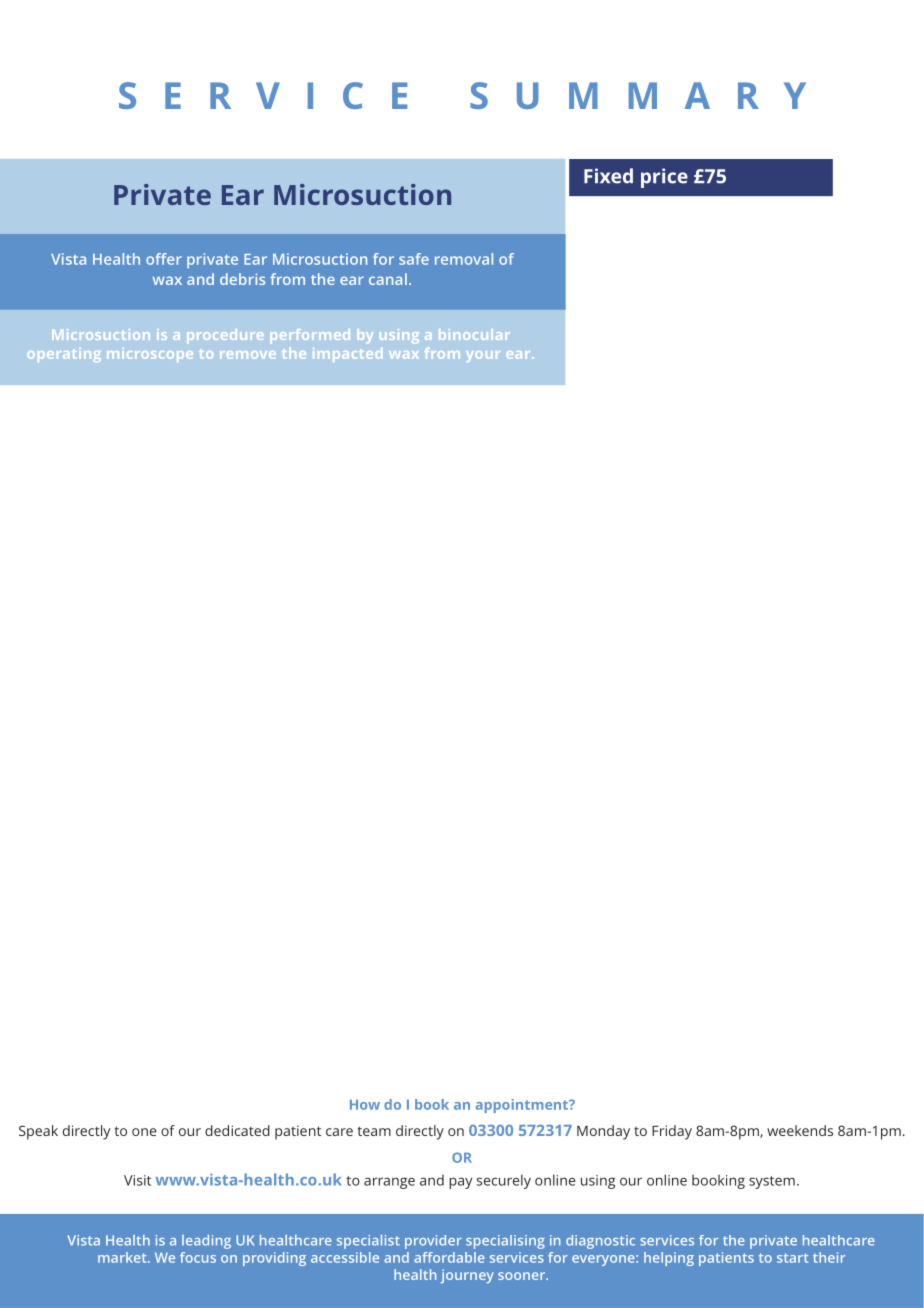 This document has width=924, height=1308. What do you see at coordinates (664, 178) in the document?
I see `price` at bounding box center [664, 178].
